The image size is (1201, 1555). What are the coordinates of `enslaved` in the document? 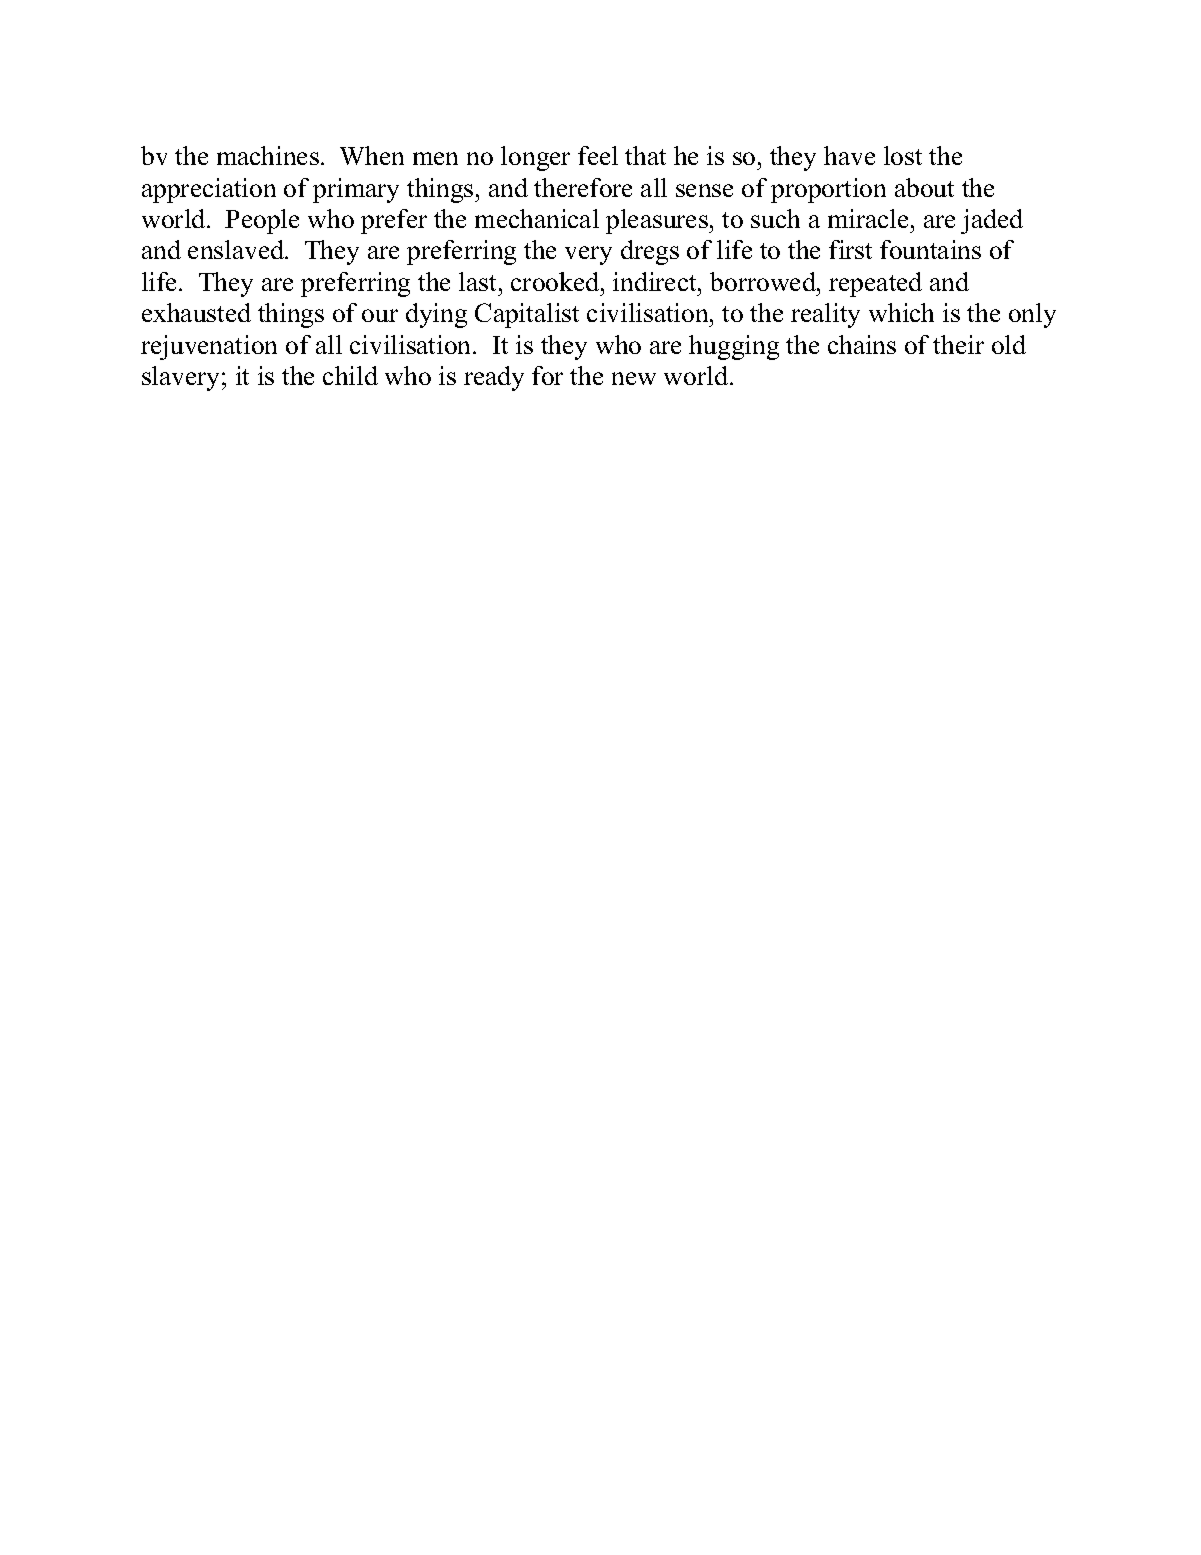 It's located at (237, 249).
